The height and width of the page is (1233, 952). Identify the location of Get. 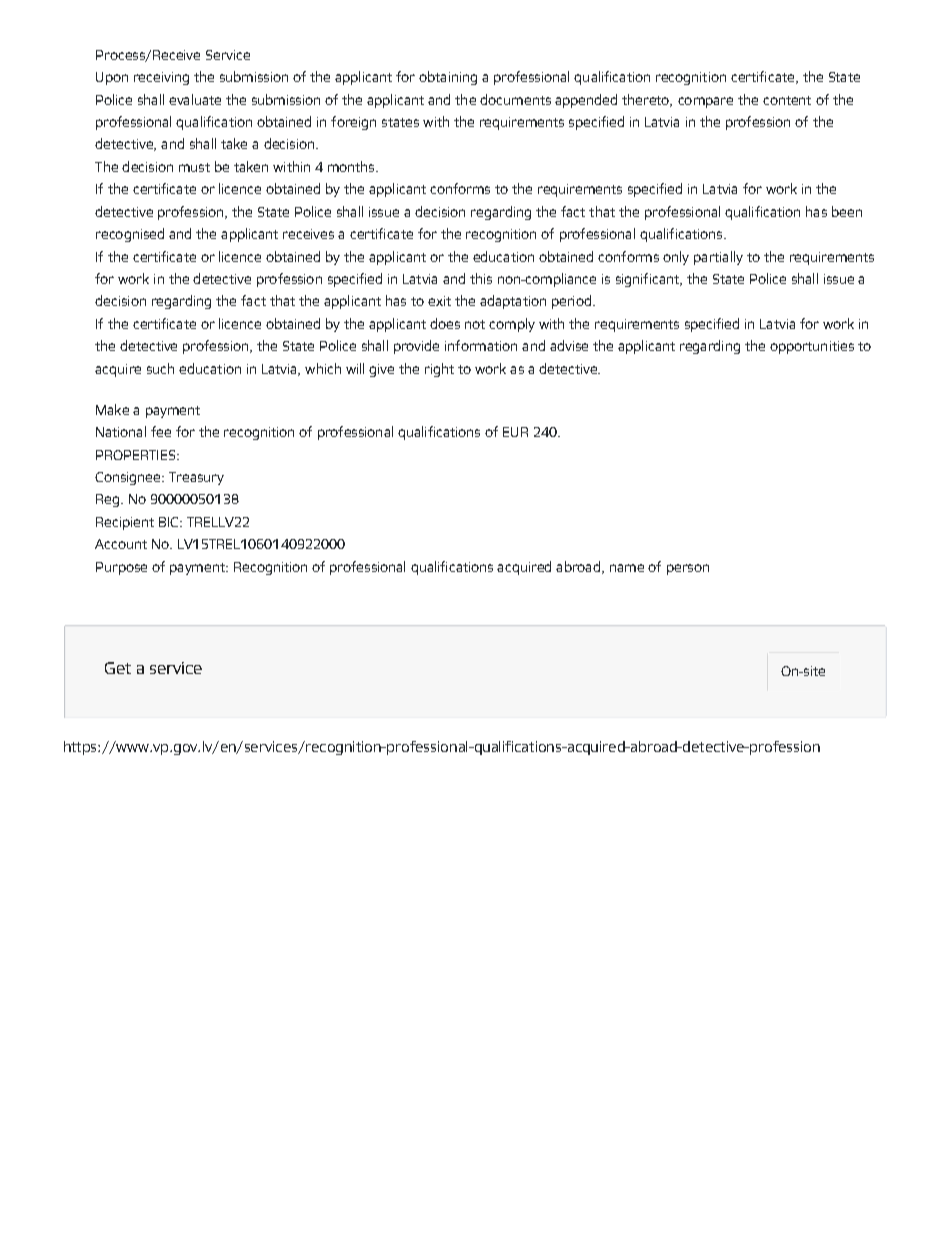
(118, 668).
